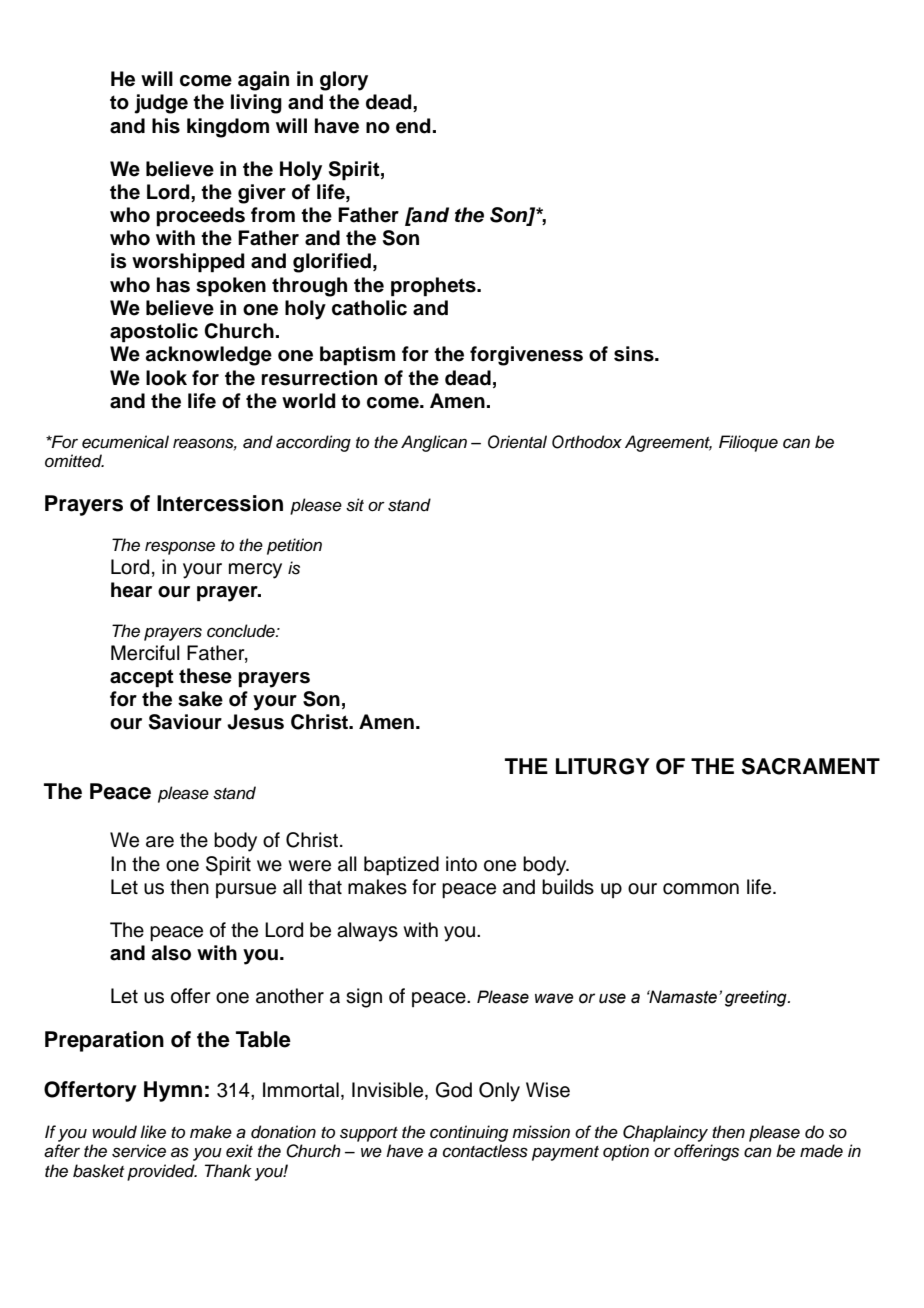 The height and width of the page is (1308, 924). I want to click on sit, so click(355, 505).
